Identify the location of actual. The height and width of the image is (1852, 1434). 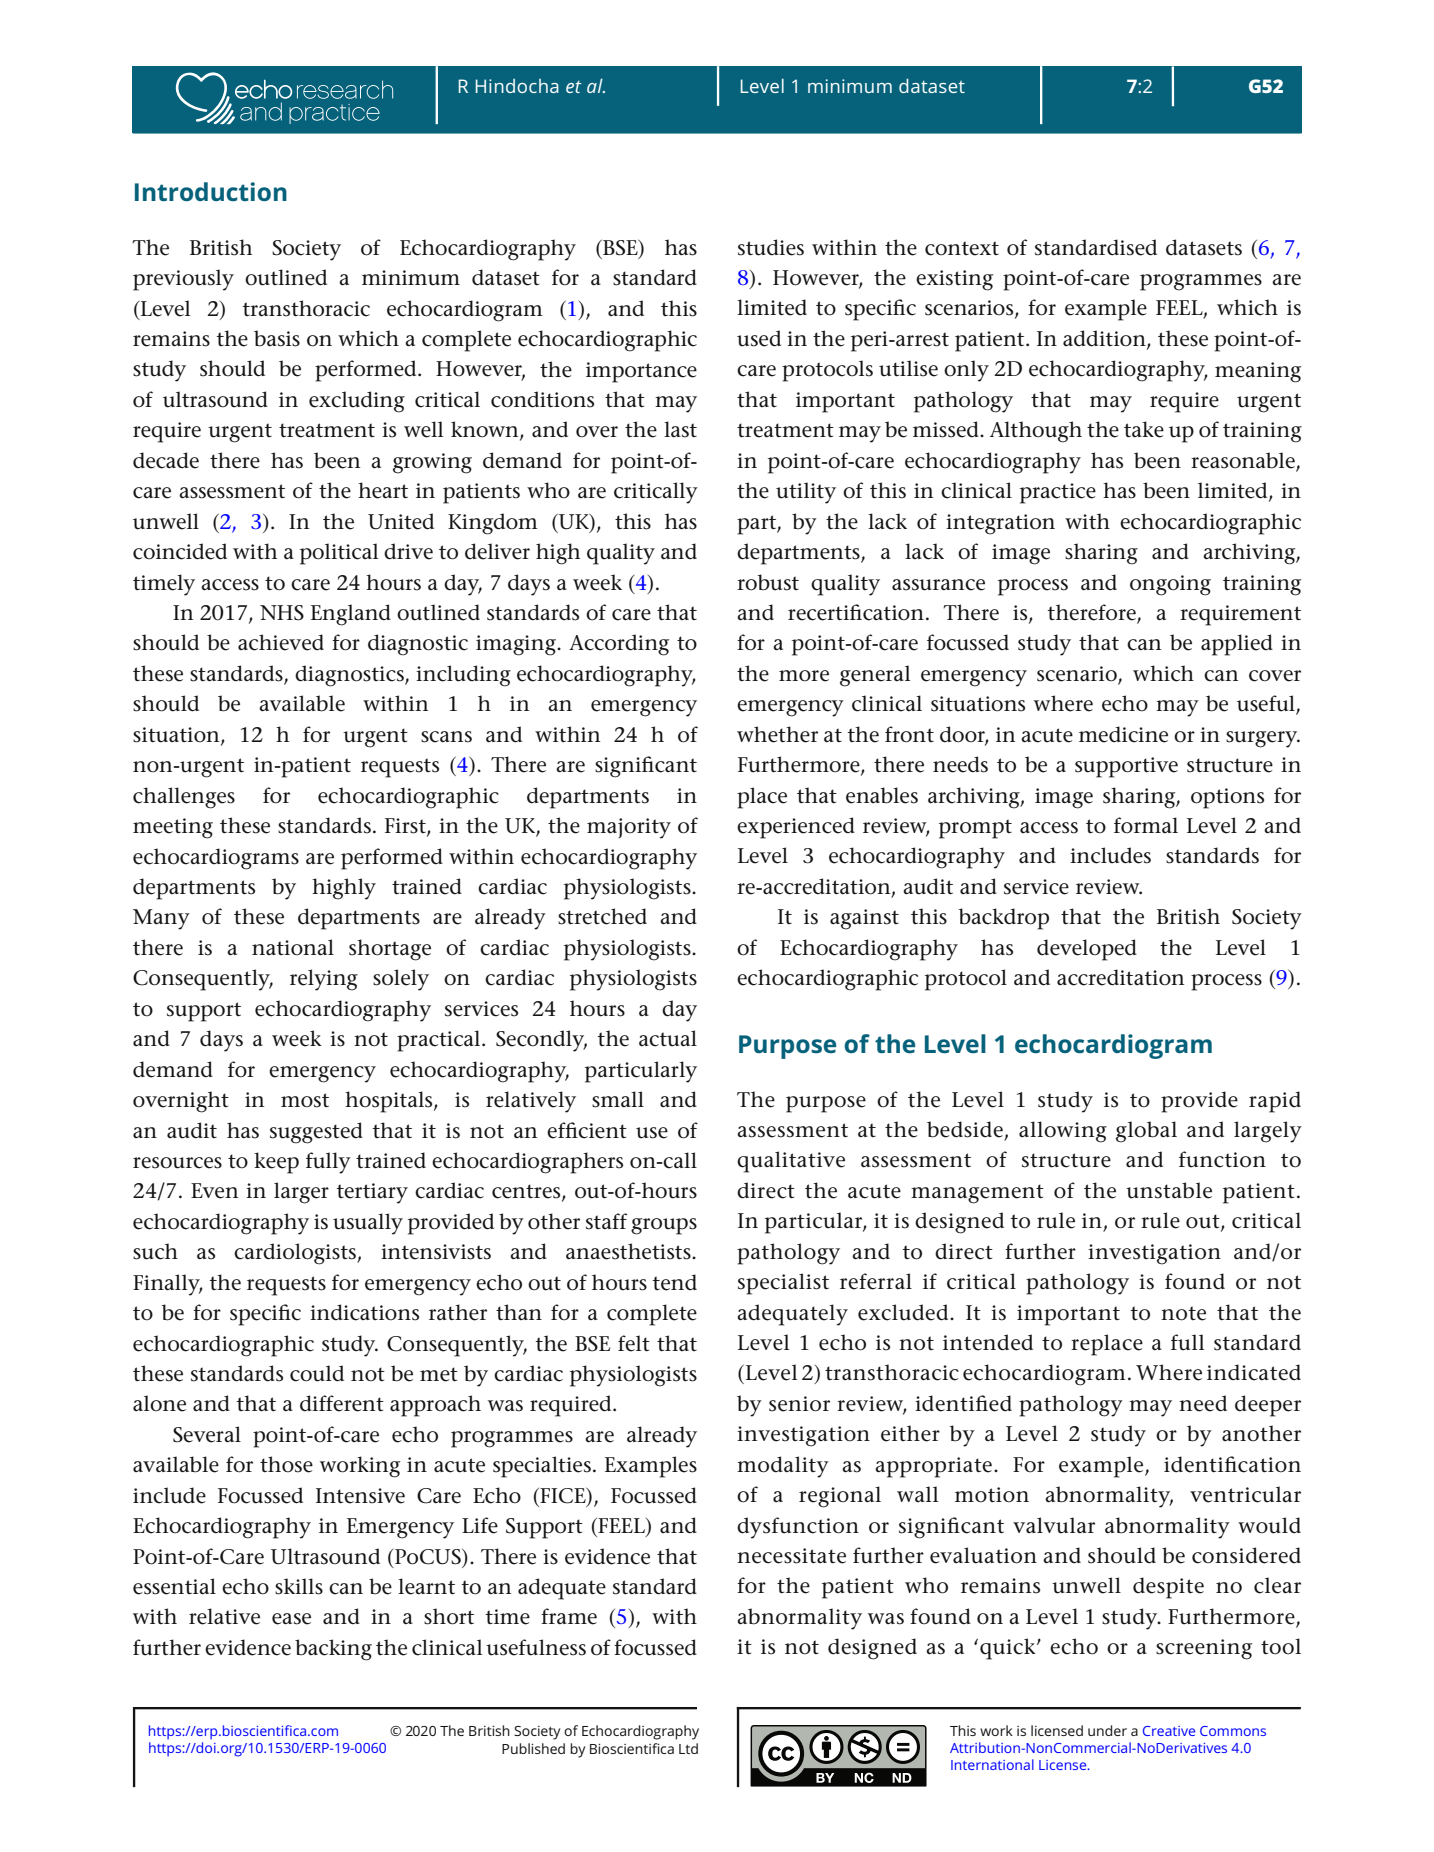
(668, 1038).
